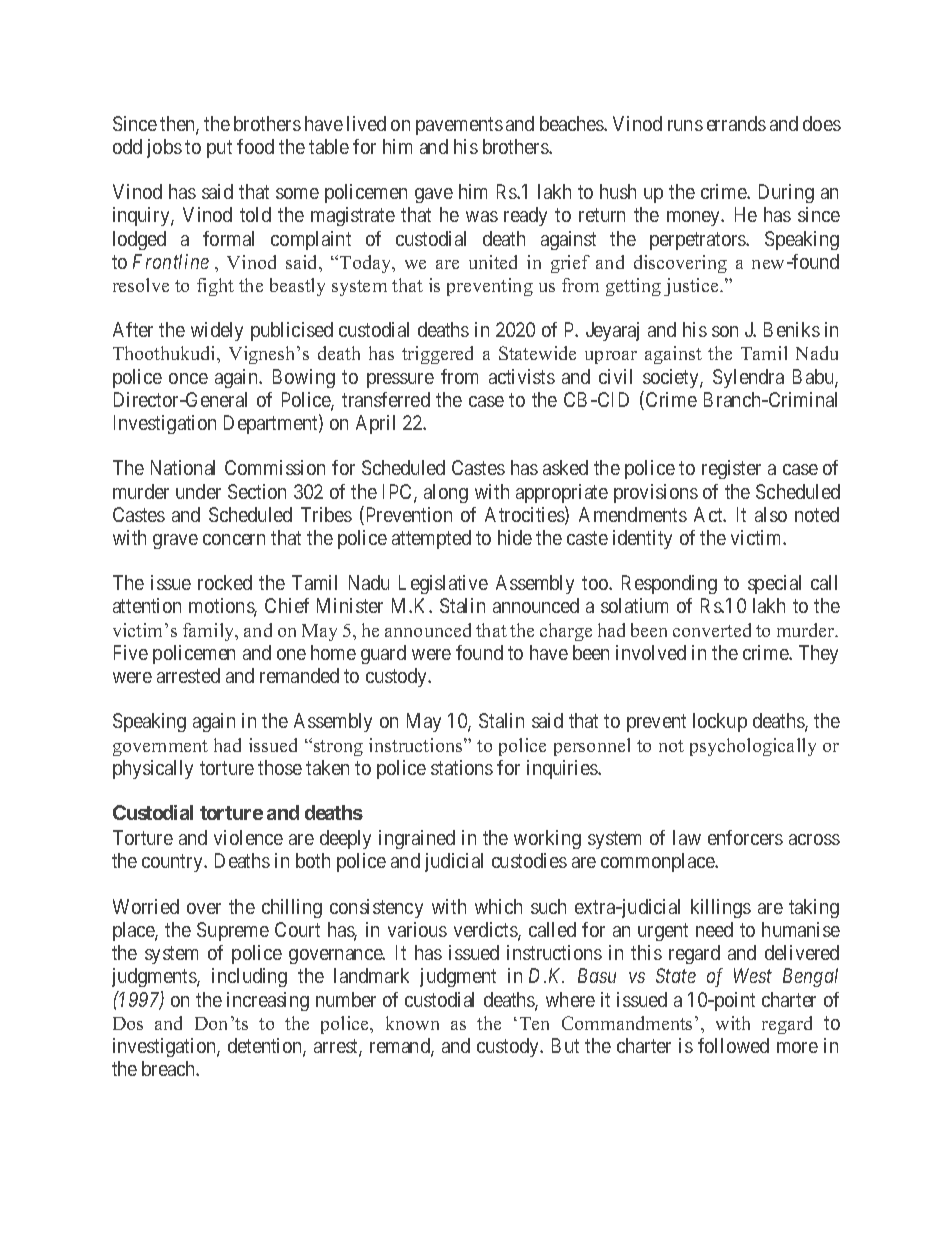  I want to click on along, so click(446, 493).
